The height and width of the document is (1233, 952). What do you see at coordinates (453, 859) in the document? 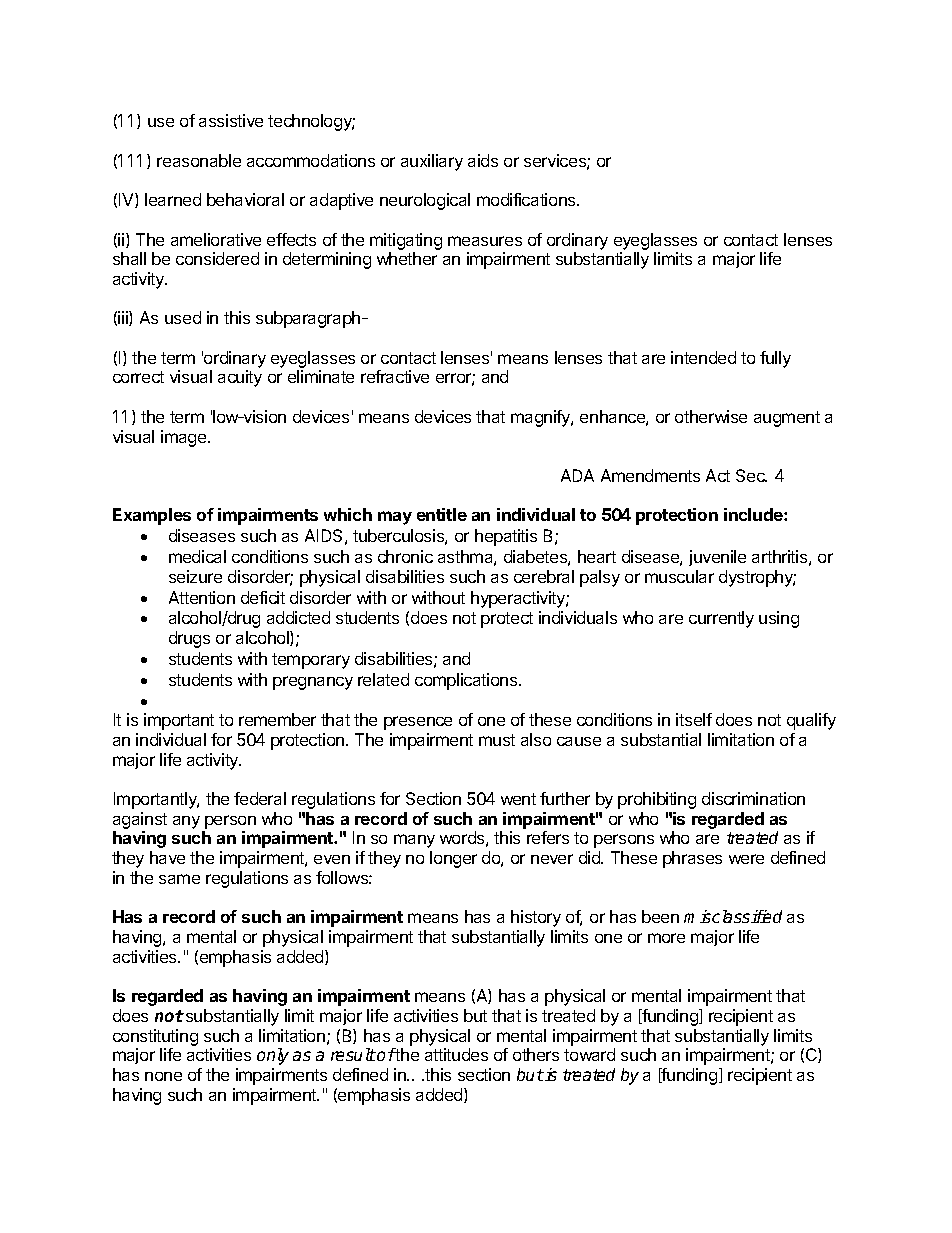
I see `longer` at bounding box center [453, 859].
